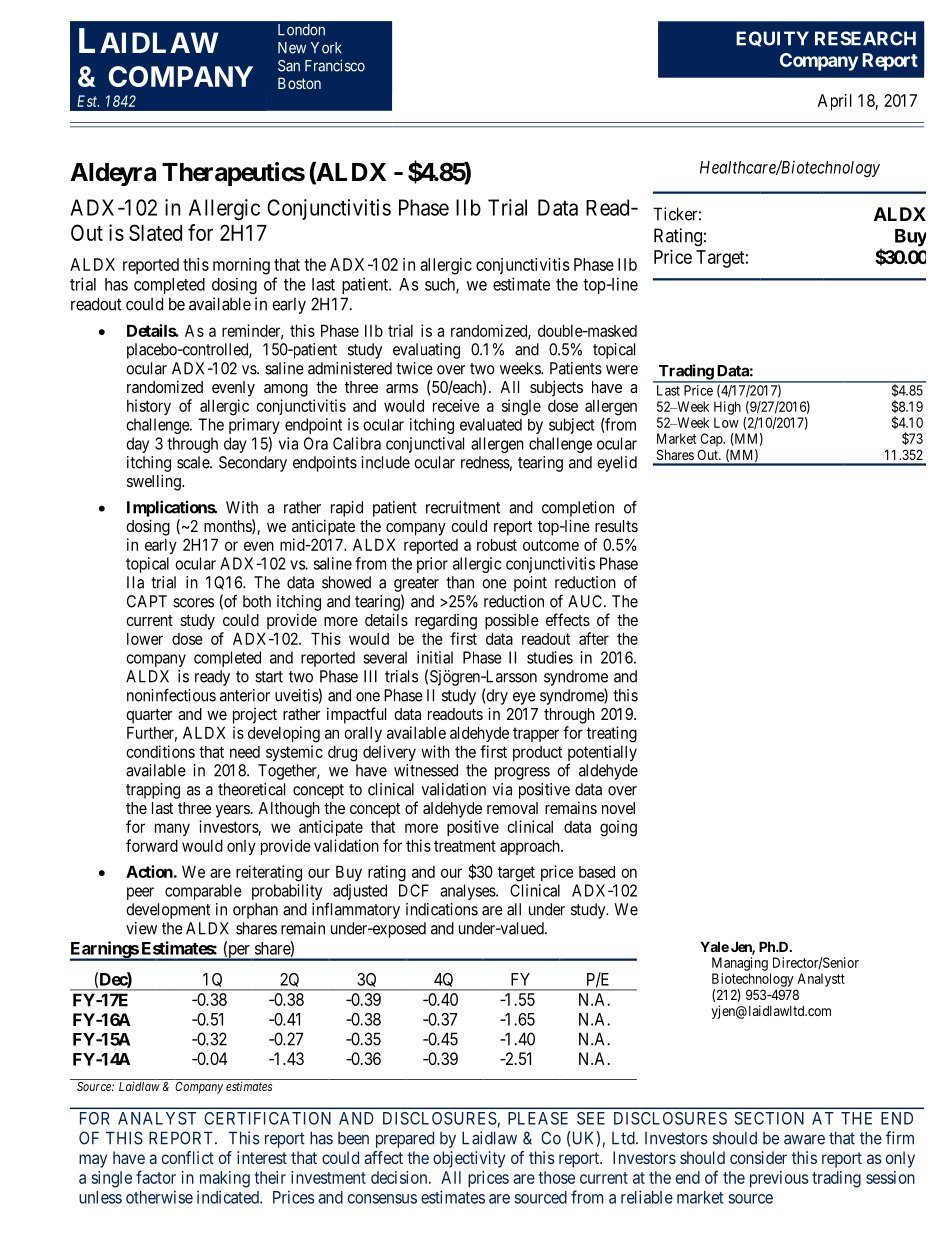 This screenshot has height=1233, width=952. What do you see at coordinates (512, 808) in the screenshot?
I see `removal` at bounding box center [512, 808].
